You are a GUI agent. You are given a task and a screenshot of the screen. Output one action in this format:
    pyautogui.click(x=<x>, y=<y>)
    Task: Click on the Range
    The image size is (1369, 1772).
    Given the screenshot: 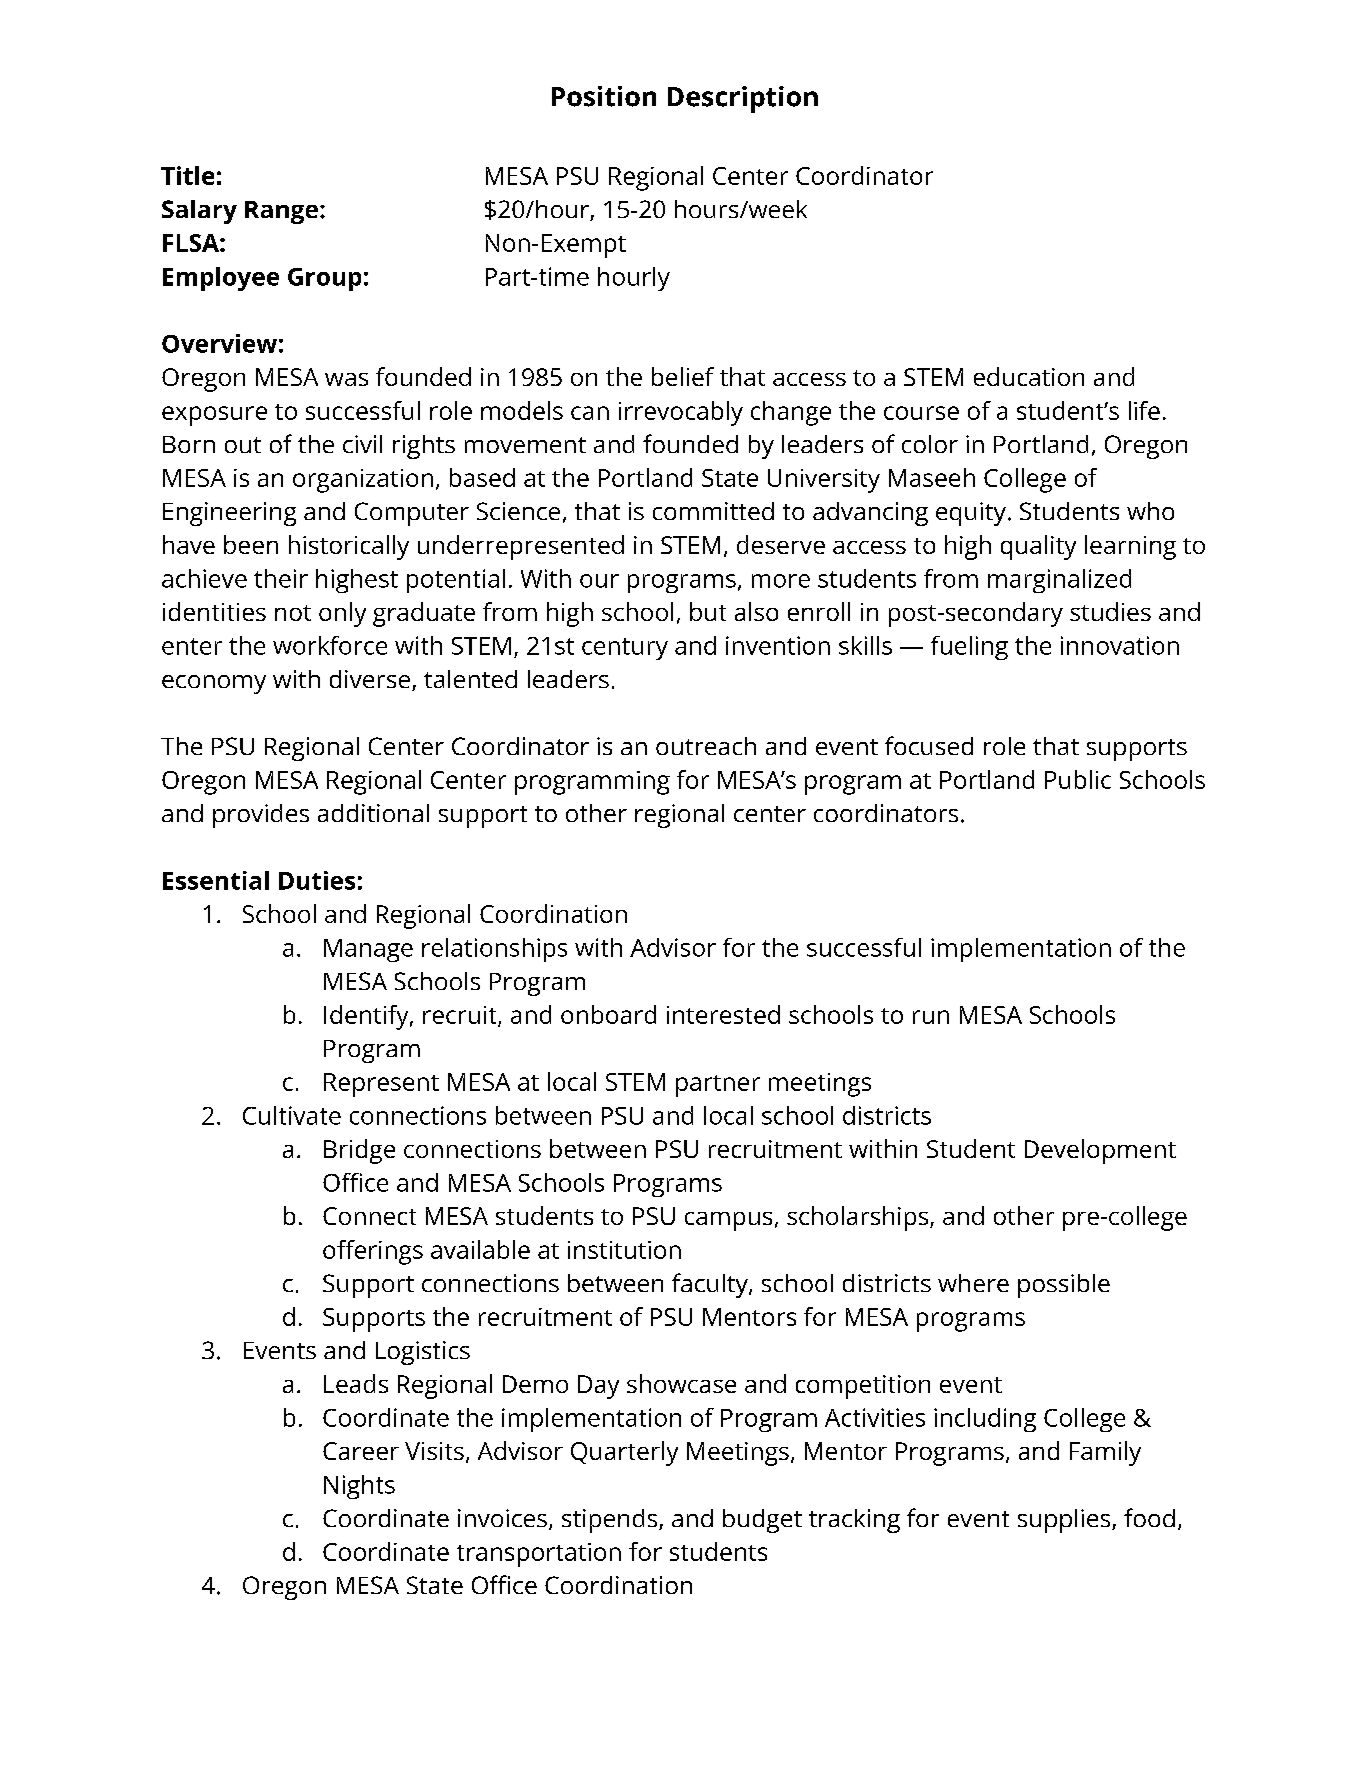 What is the action you would take?
    pyautogui.click(x=281, y=212)
